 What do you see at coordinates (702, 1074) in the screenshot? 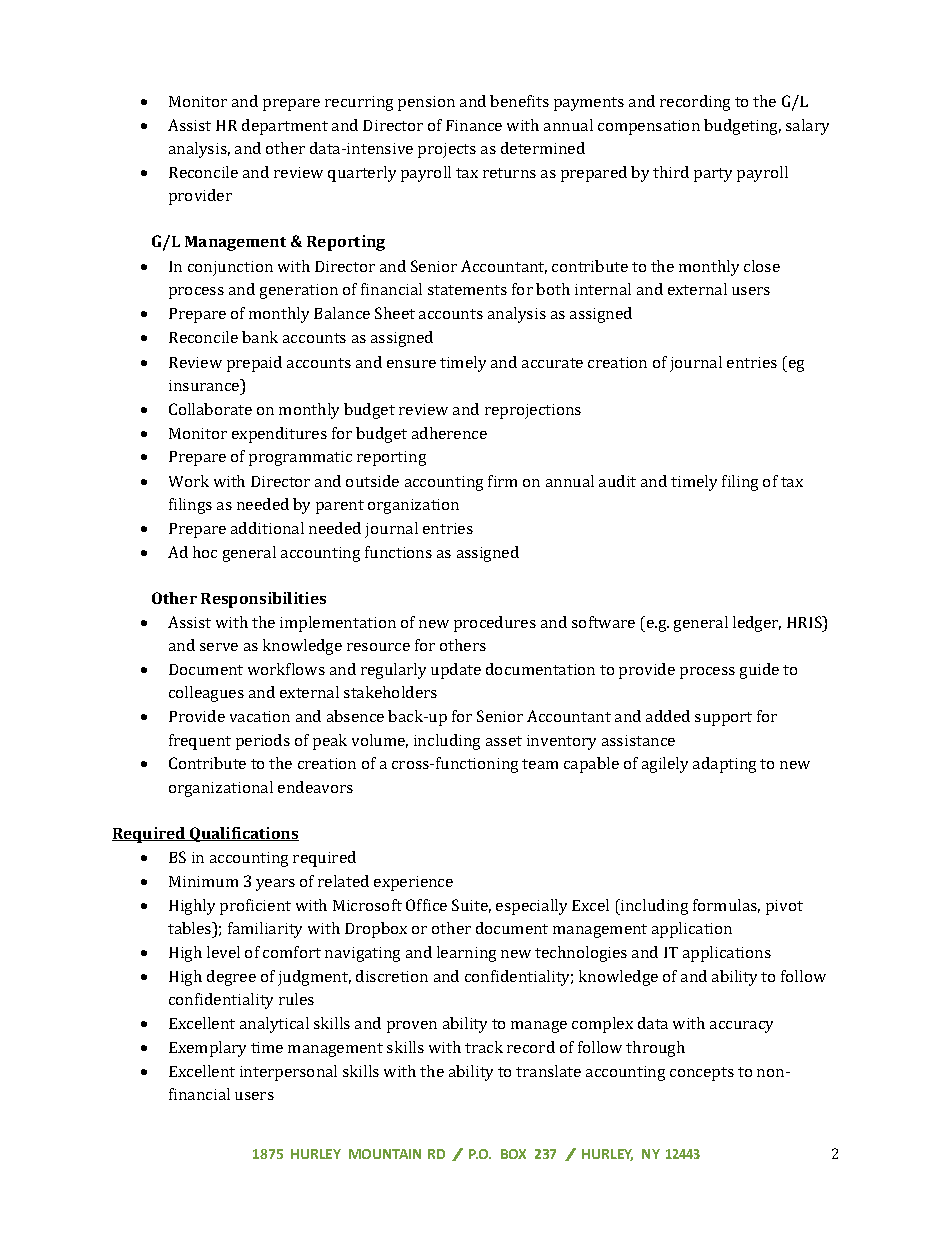
I see `concepts` at bounding box center [702, 1074].
